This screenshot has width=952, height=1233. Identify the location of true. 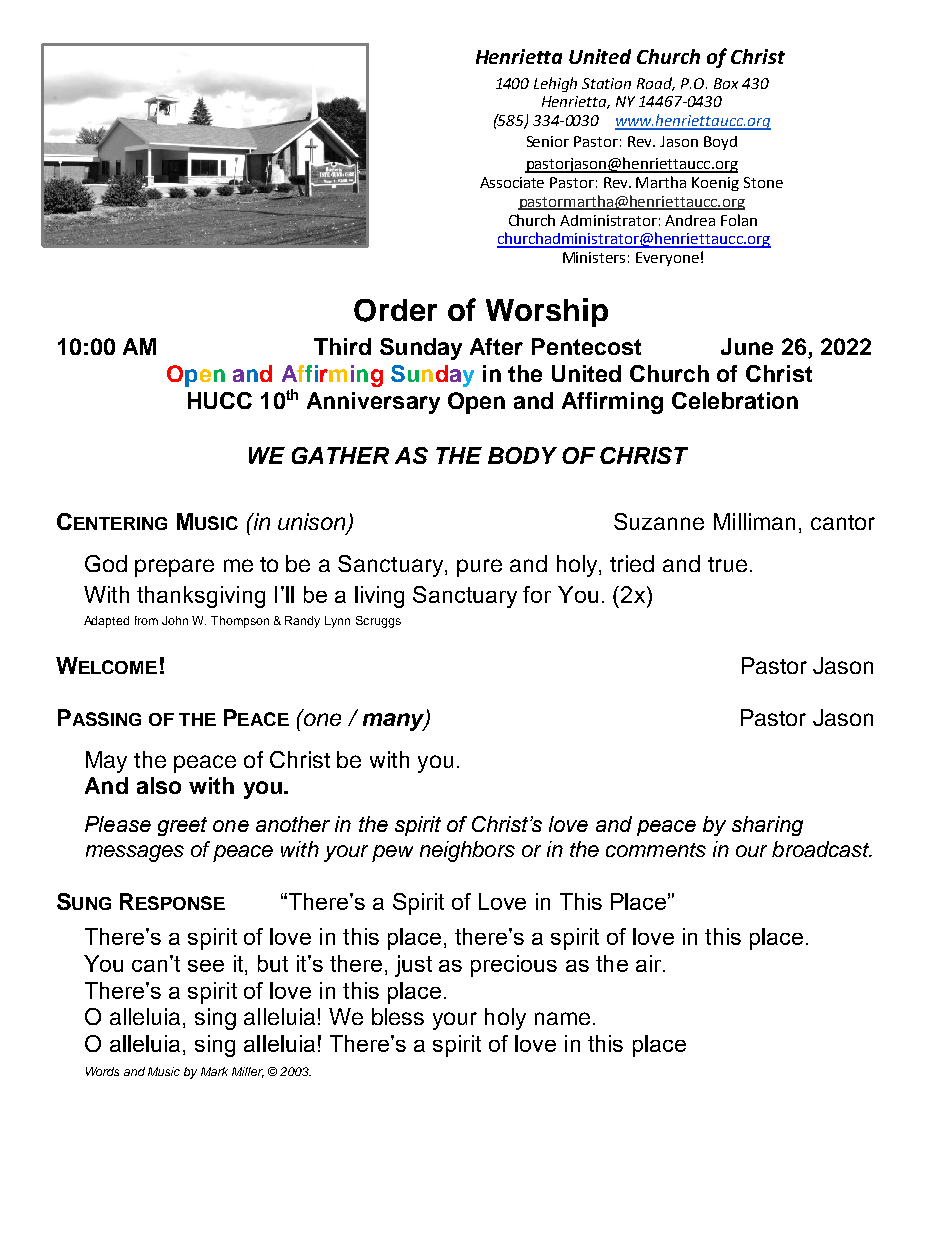
(727, 564).
